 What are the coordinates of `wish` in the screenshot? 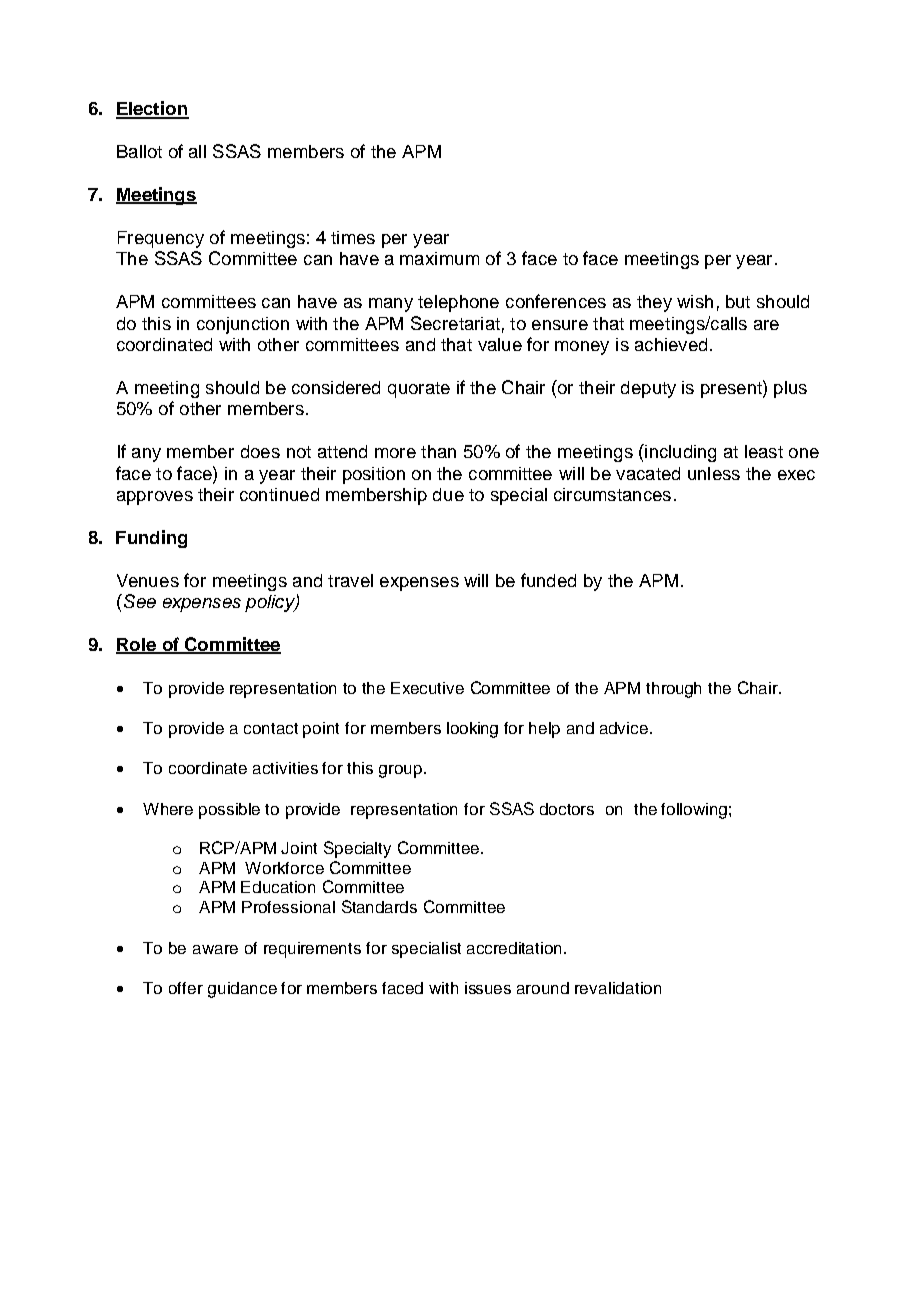 It's located at (695, 301).
